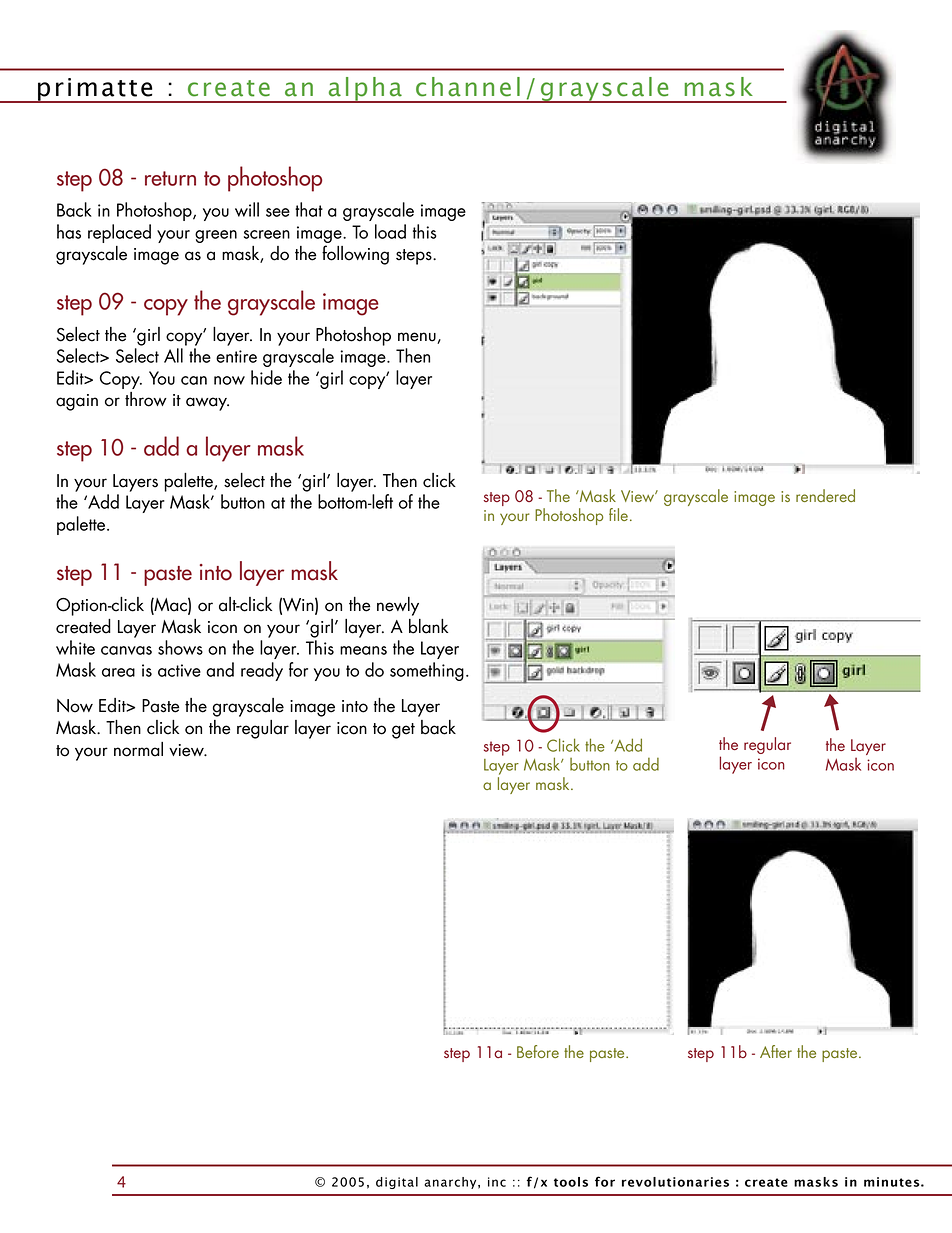  I want to click on menu, so click(417, 337).
